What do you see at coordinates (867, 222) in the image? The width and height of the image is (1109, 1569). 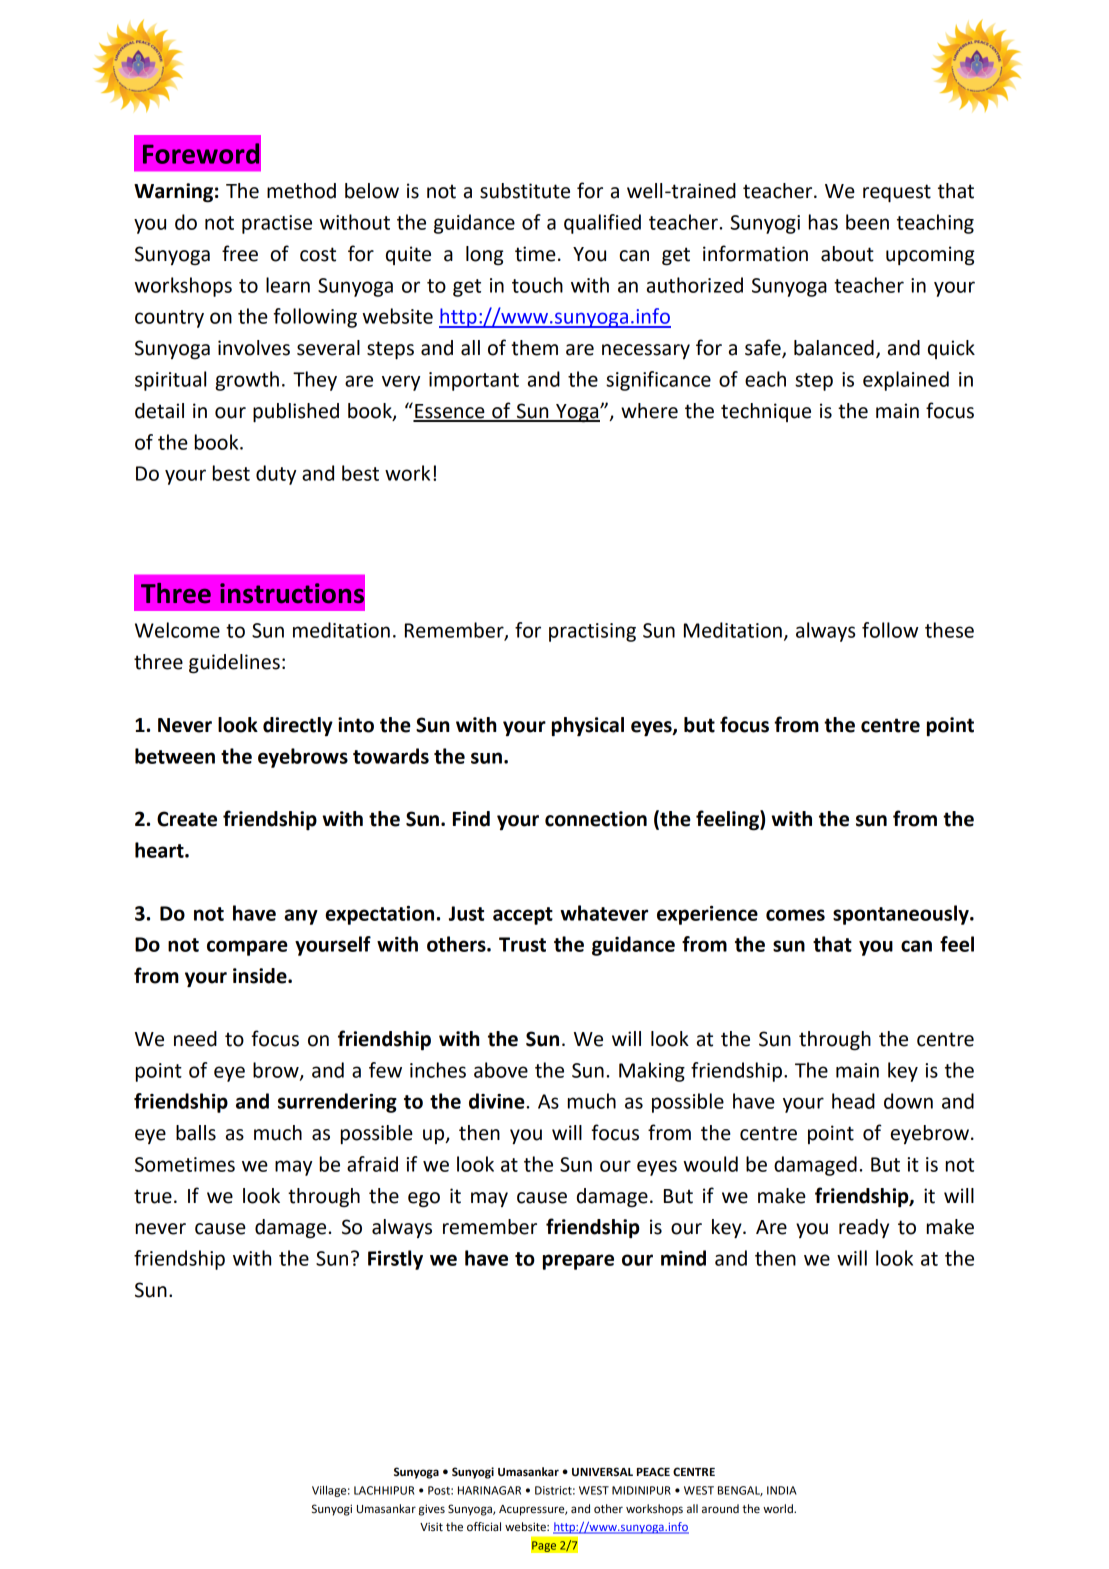 I see `been` at bounding box center [867, 222].
